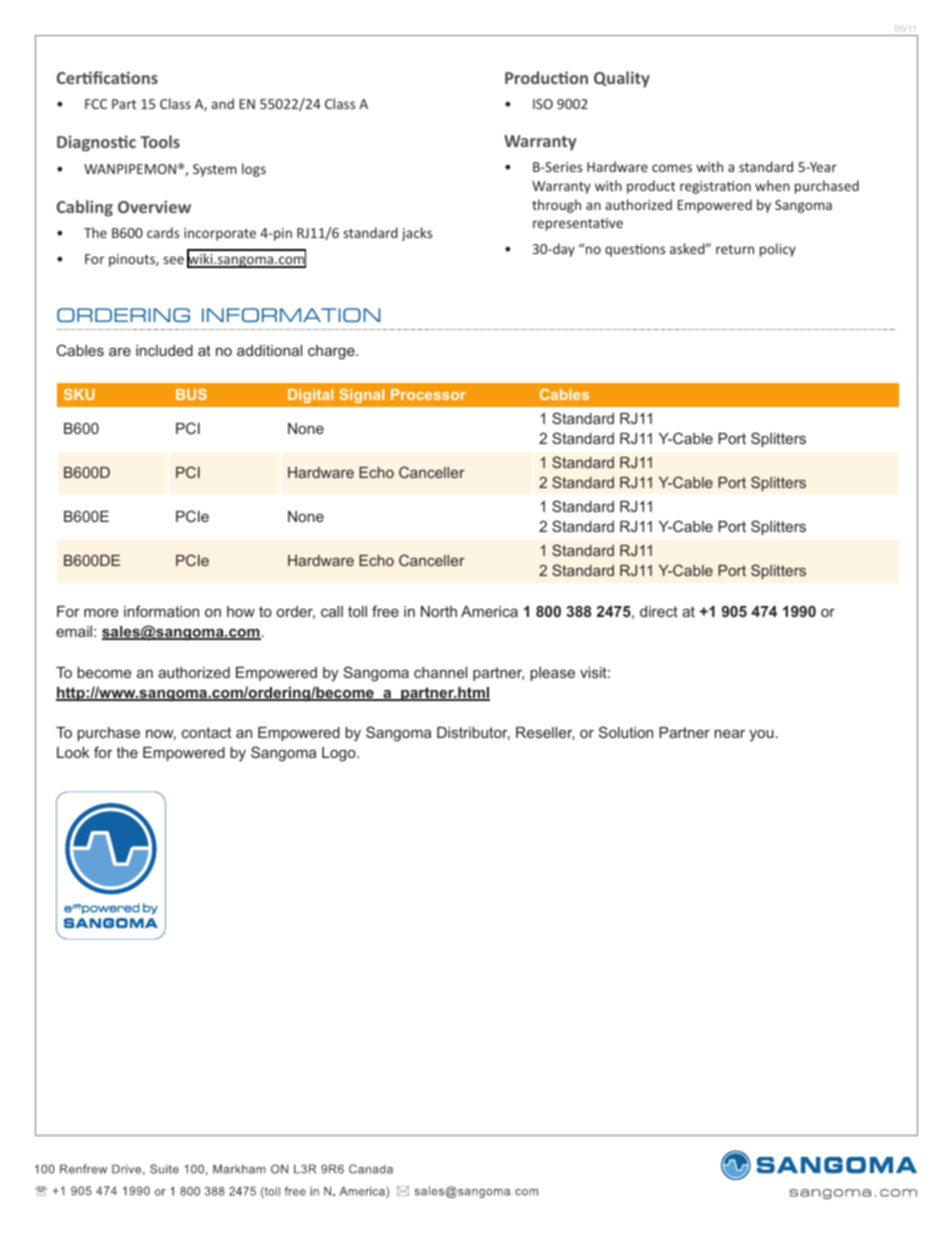 Image resolution: width=952 pixels, height=1233 pixels. I want to click on North, so click(439, 611).
